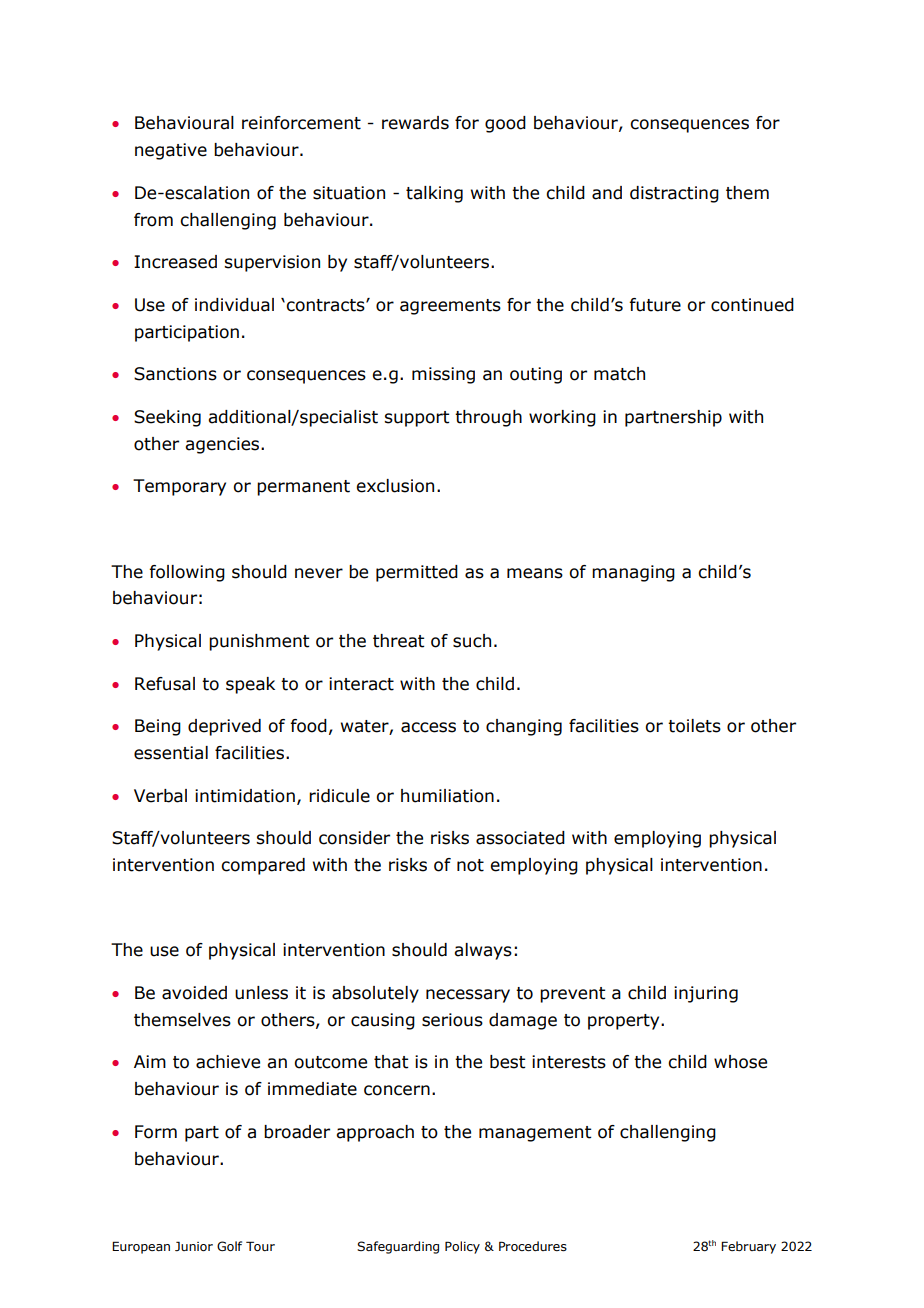 The height and width of the screenshot is (1308, 924). Describe the element at coordinates (187, 573) in the screenshot. I see `following` at that location.
